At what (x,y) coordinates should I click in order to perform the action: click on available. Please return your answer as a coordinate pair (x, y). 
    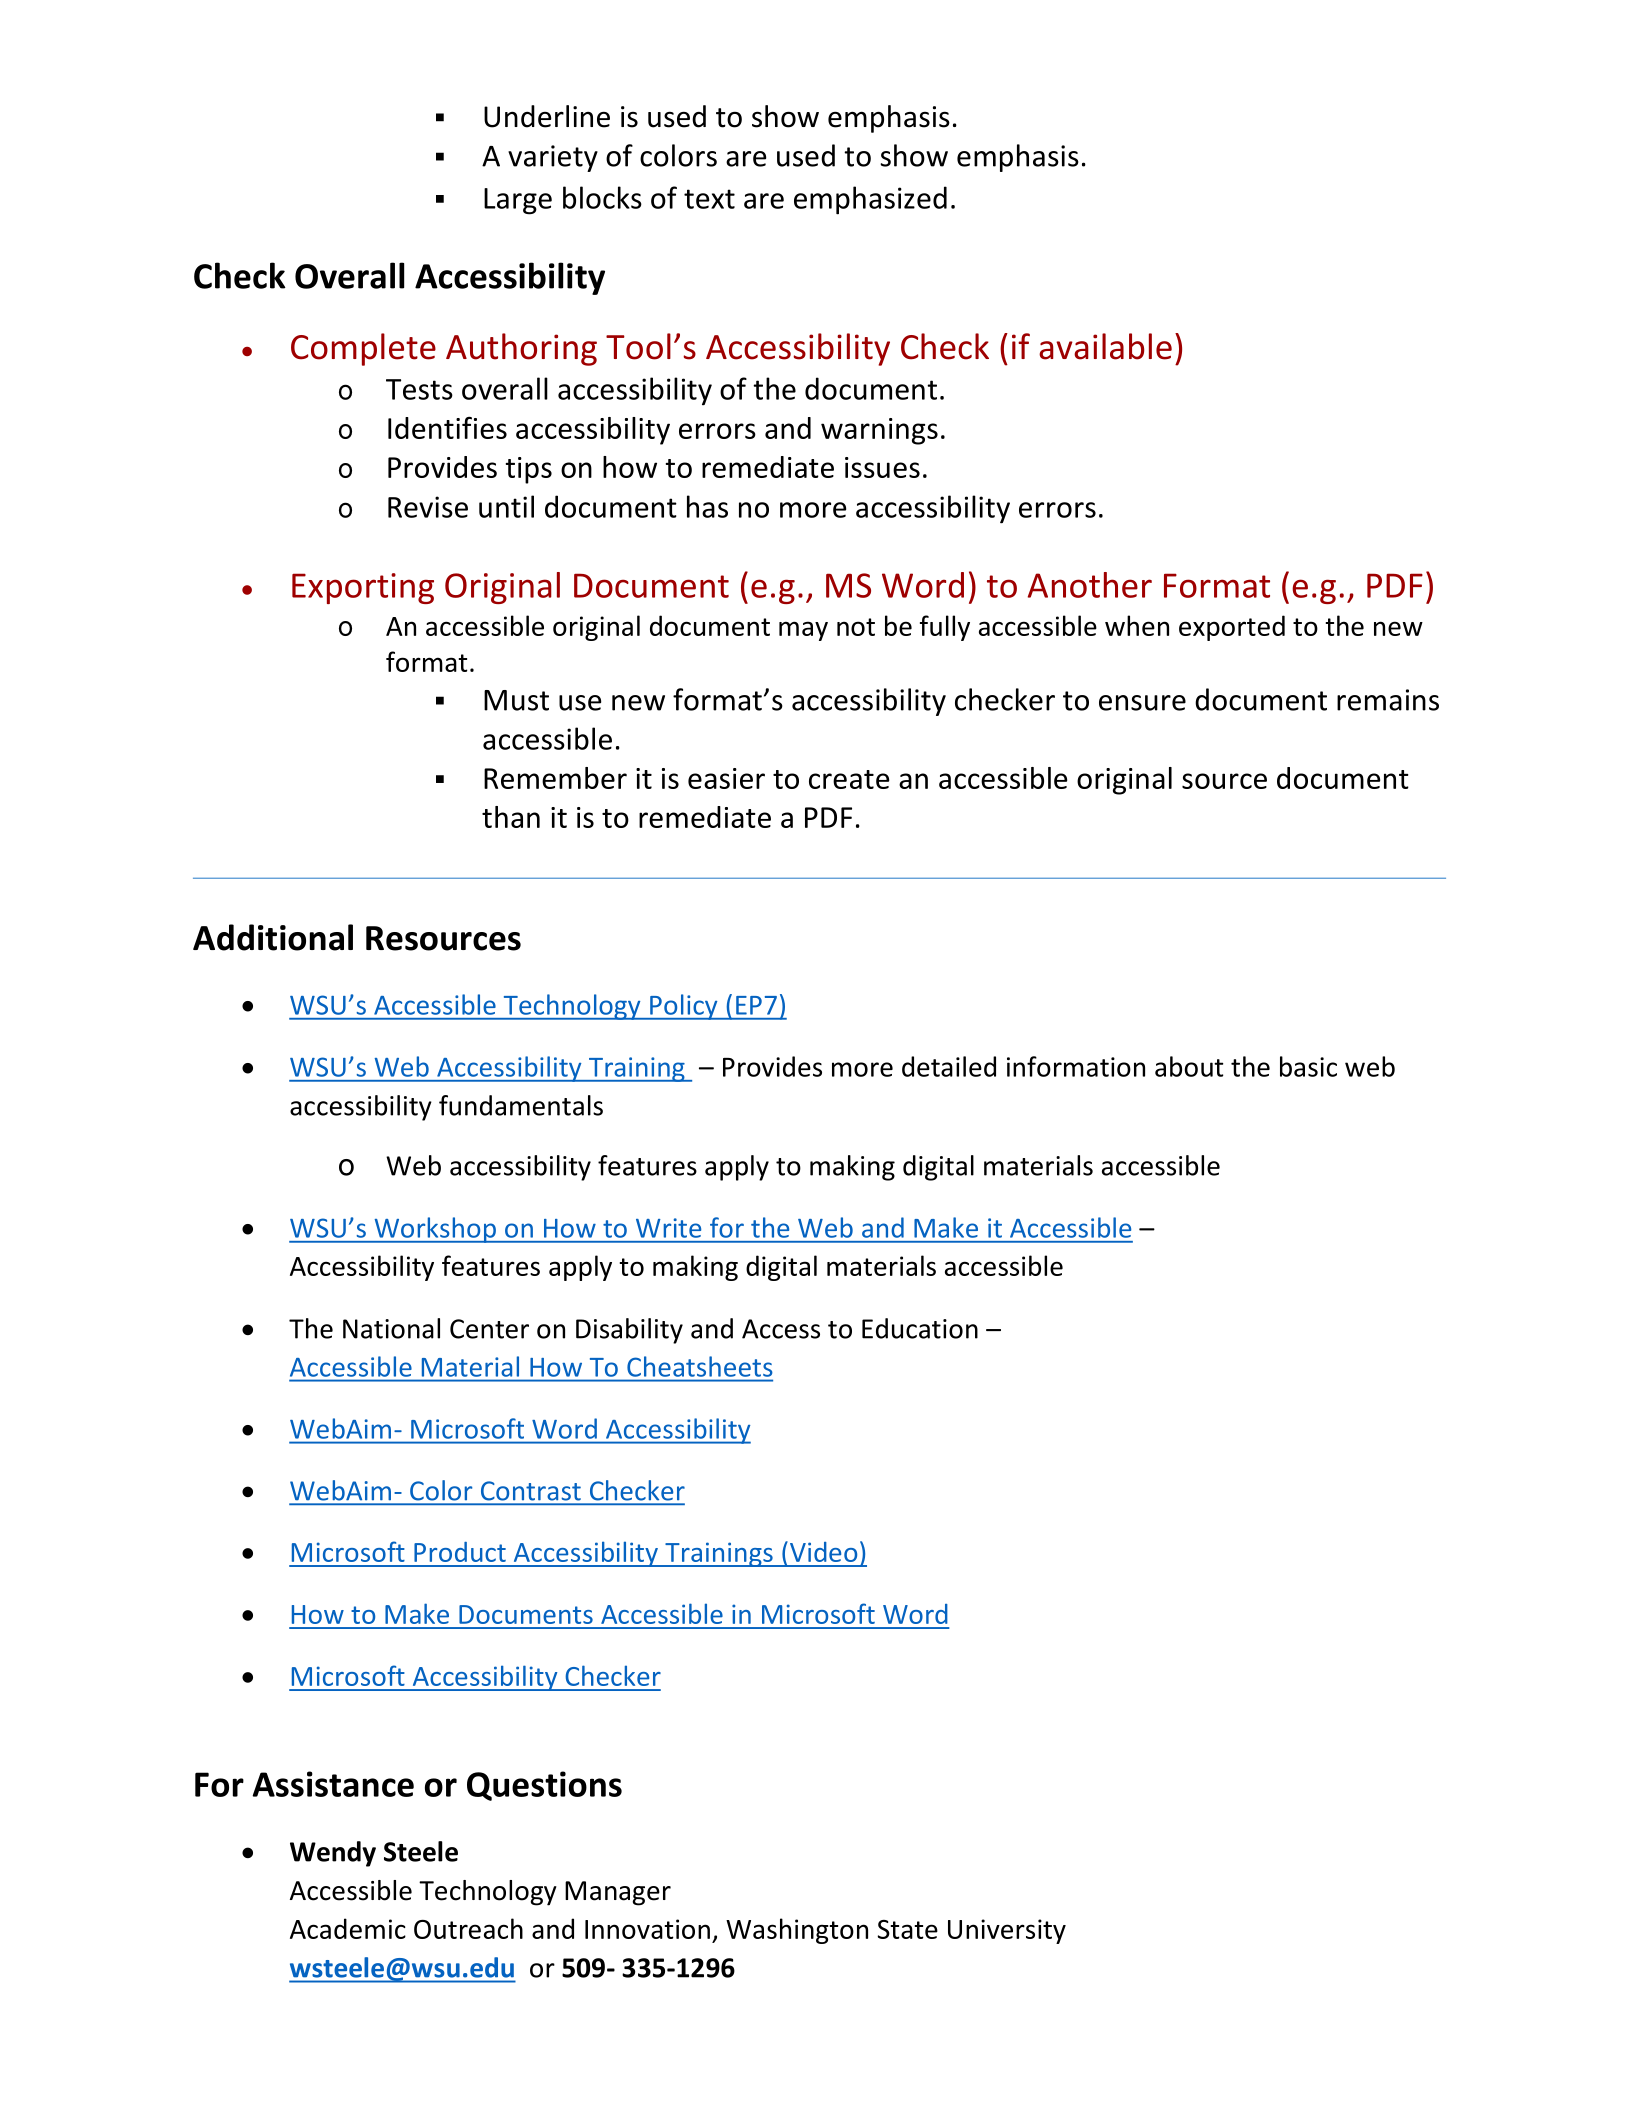
    Looking at the image, I should click on (1105, 346).
